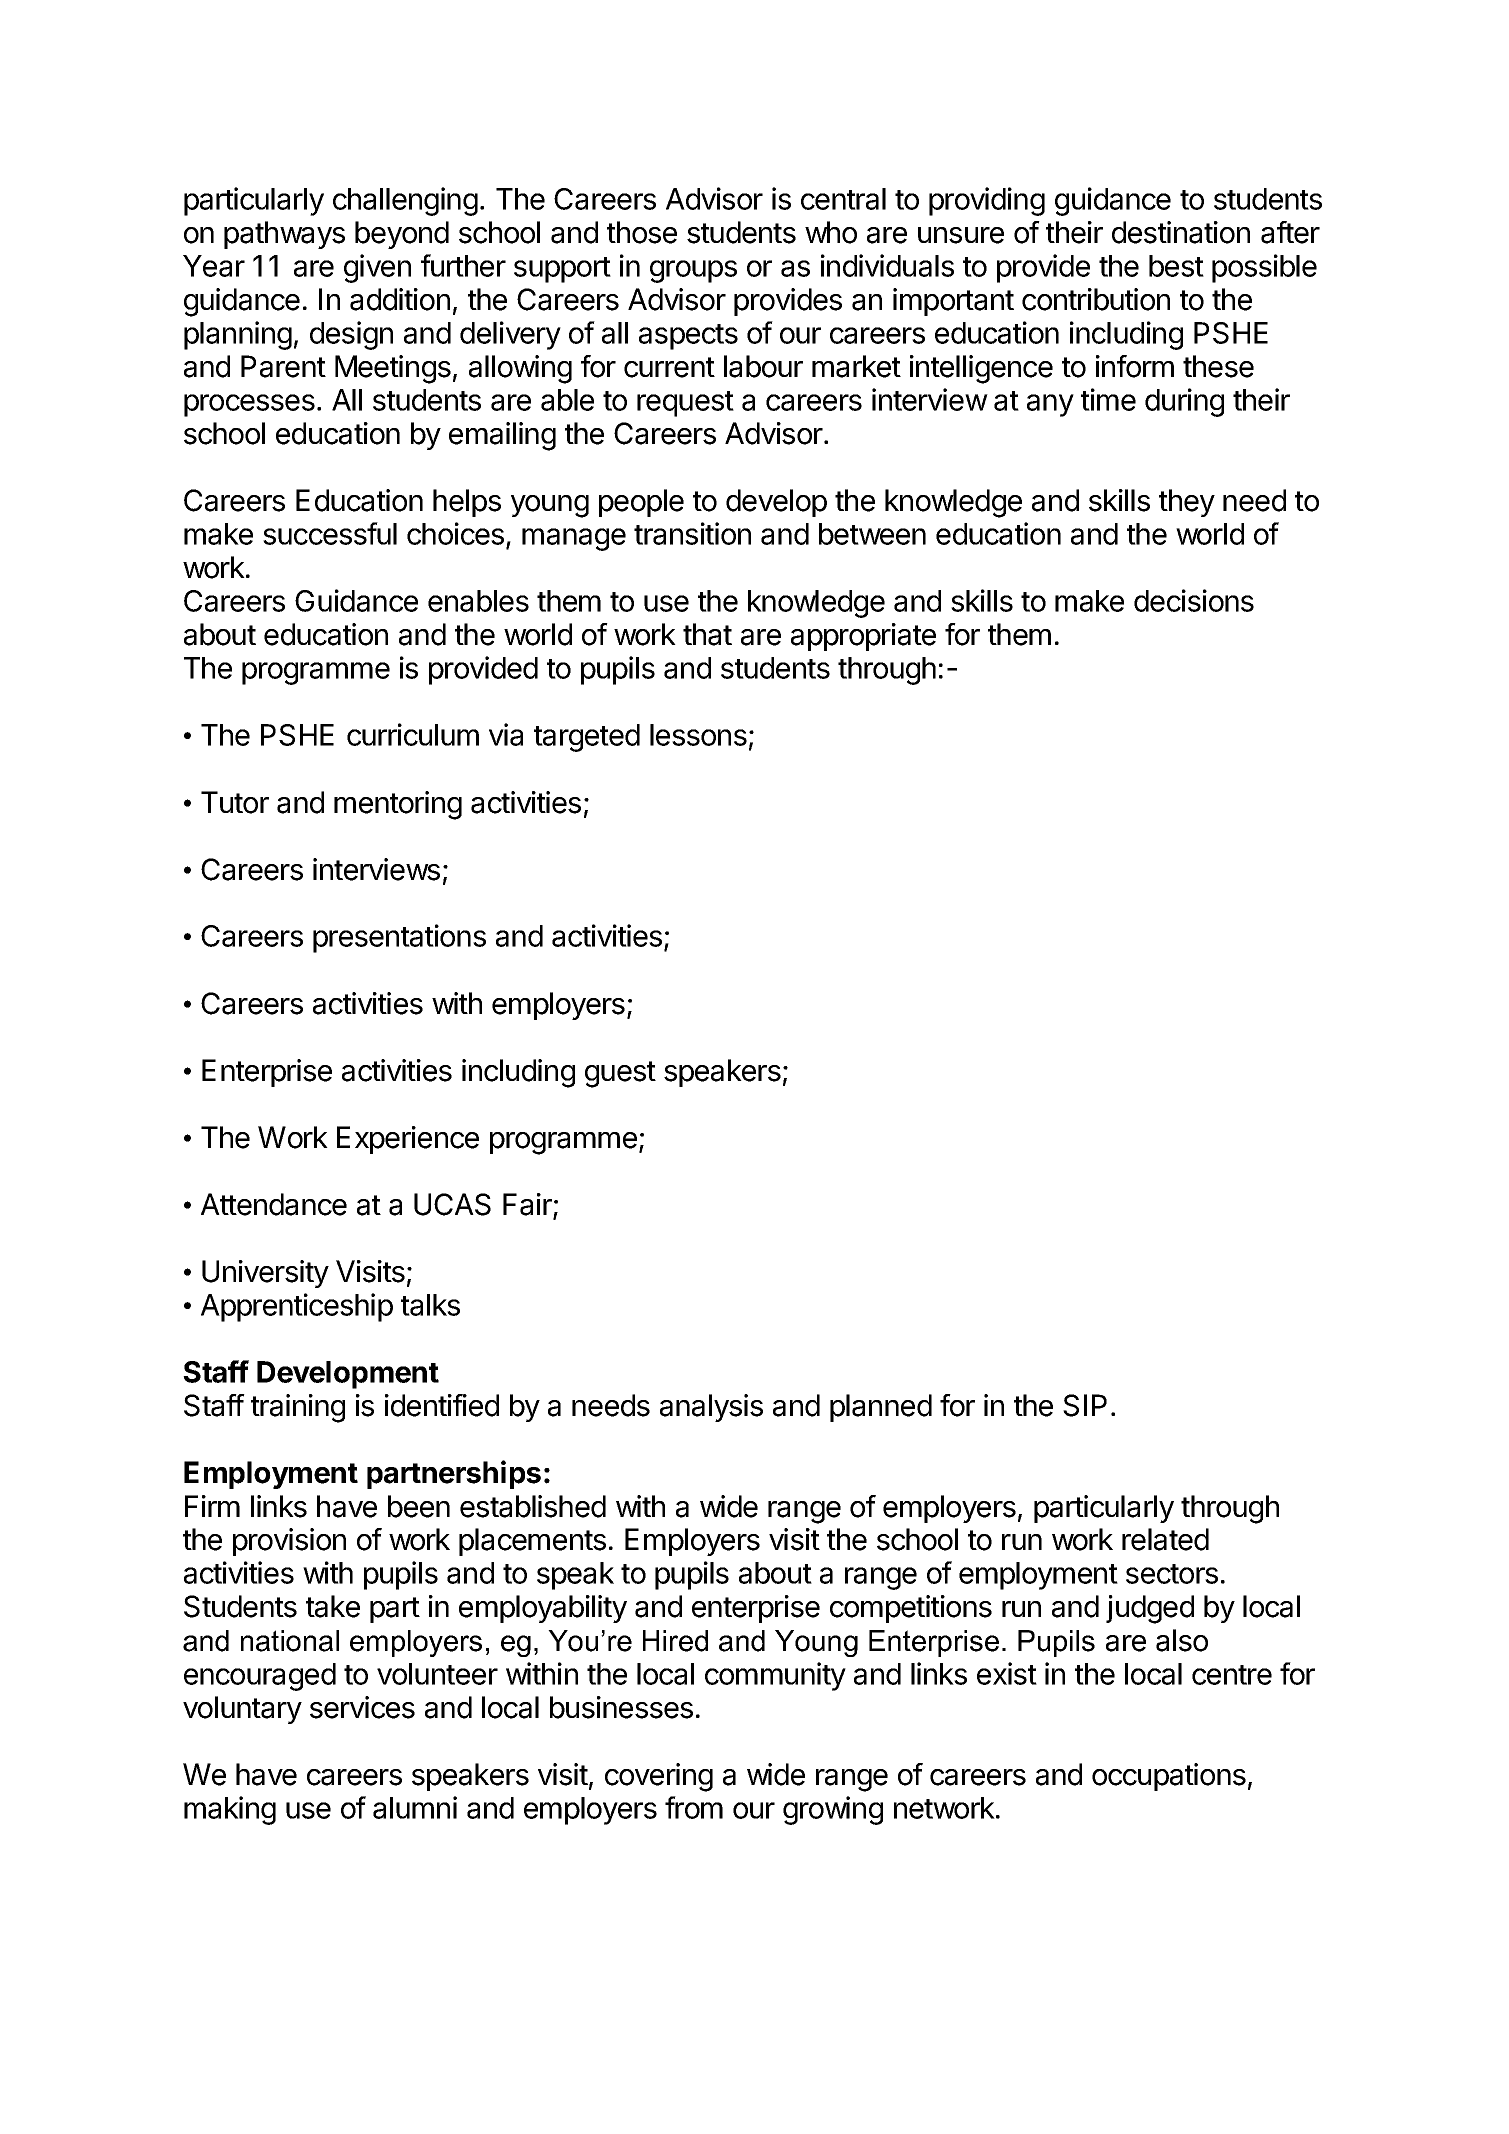 The height and width of the screenshot is (2134, 1509). What do you see at coordinates (362, 1707) in the screenshot?
I see `services` at bounding box center [362, 1707].
